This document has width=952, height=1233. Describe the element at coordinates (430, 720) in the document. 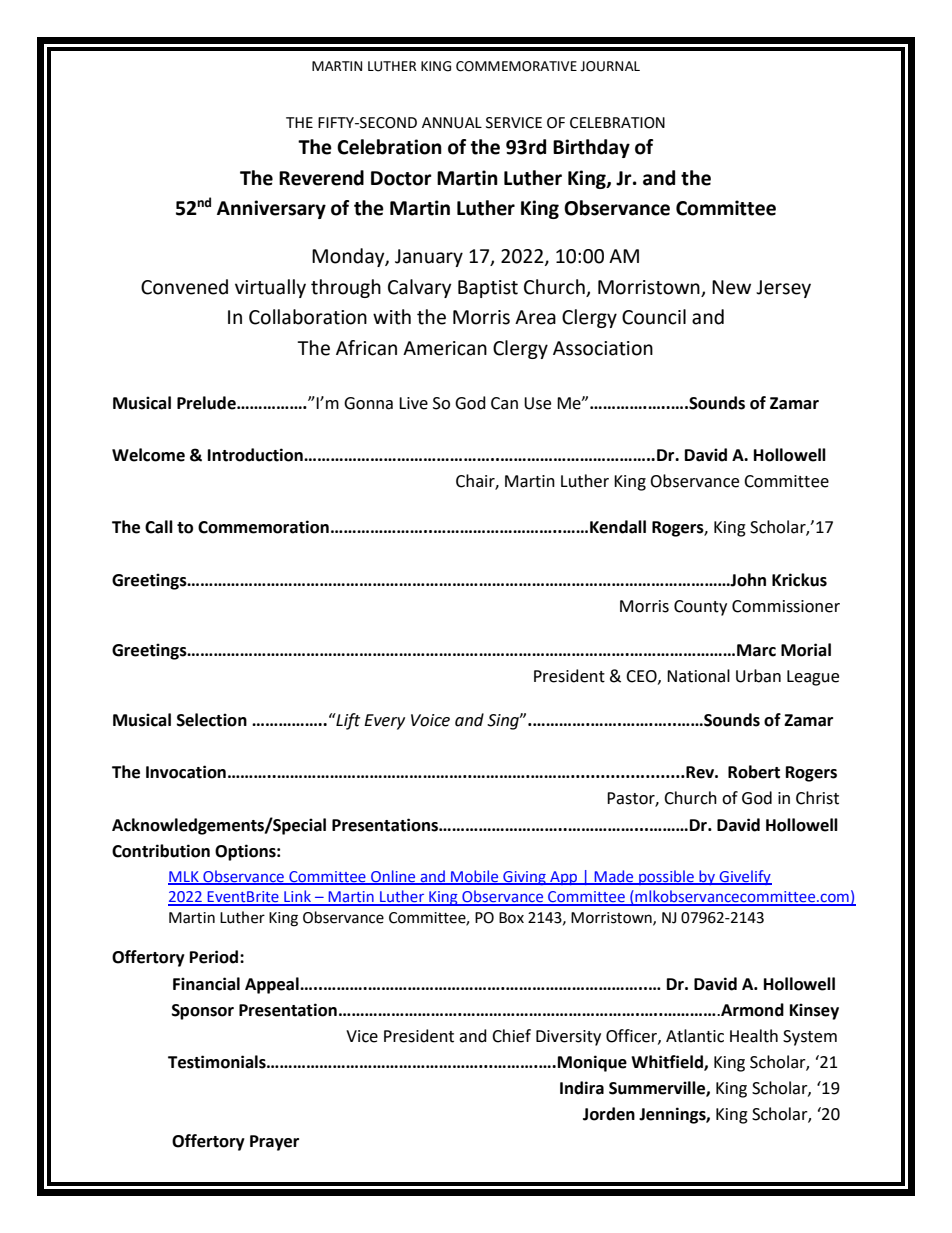

I see `Voice` at that location.
